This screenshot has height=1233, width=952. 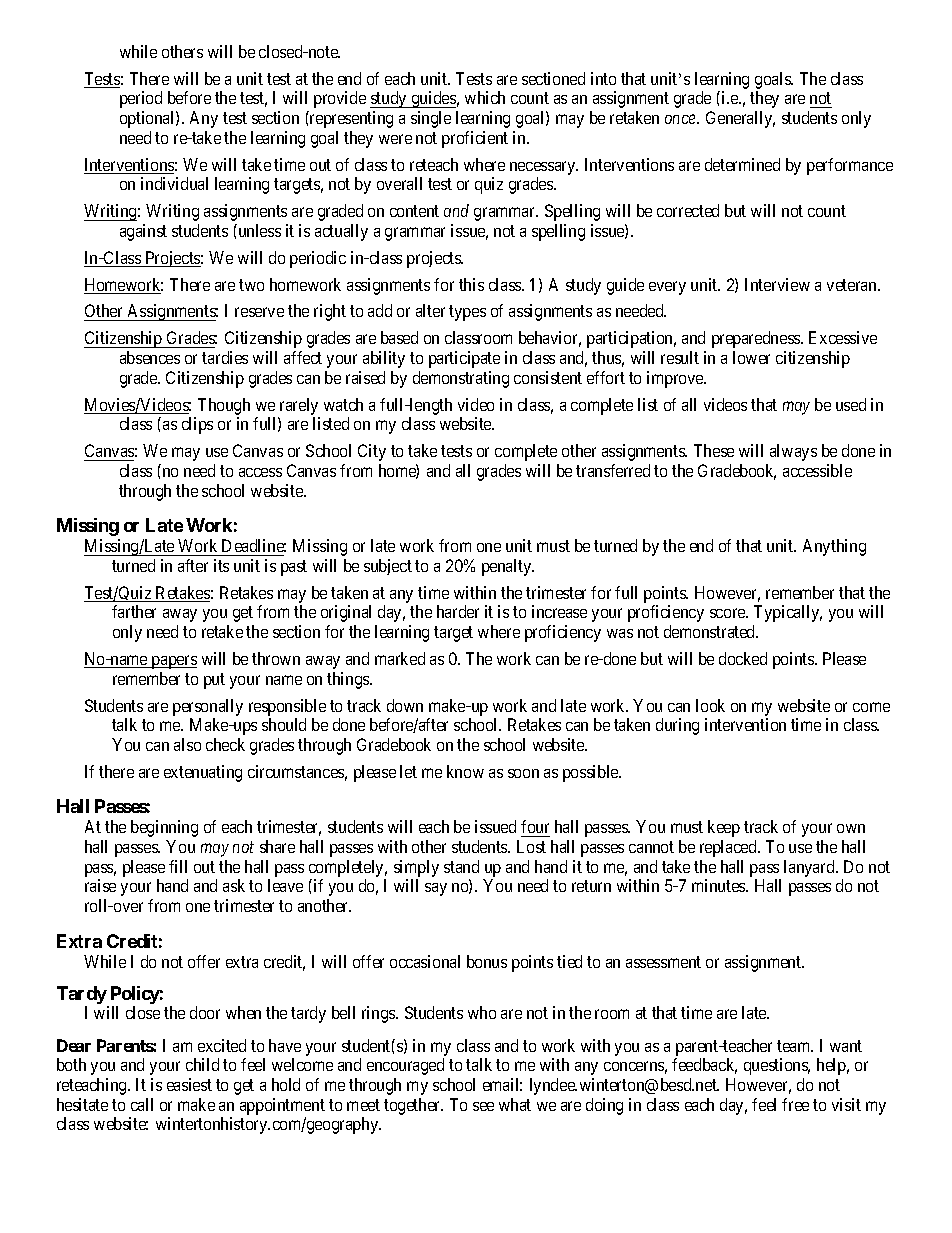 I want to click on harder, so click(x=458, y=611).
